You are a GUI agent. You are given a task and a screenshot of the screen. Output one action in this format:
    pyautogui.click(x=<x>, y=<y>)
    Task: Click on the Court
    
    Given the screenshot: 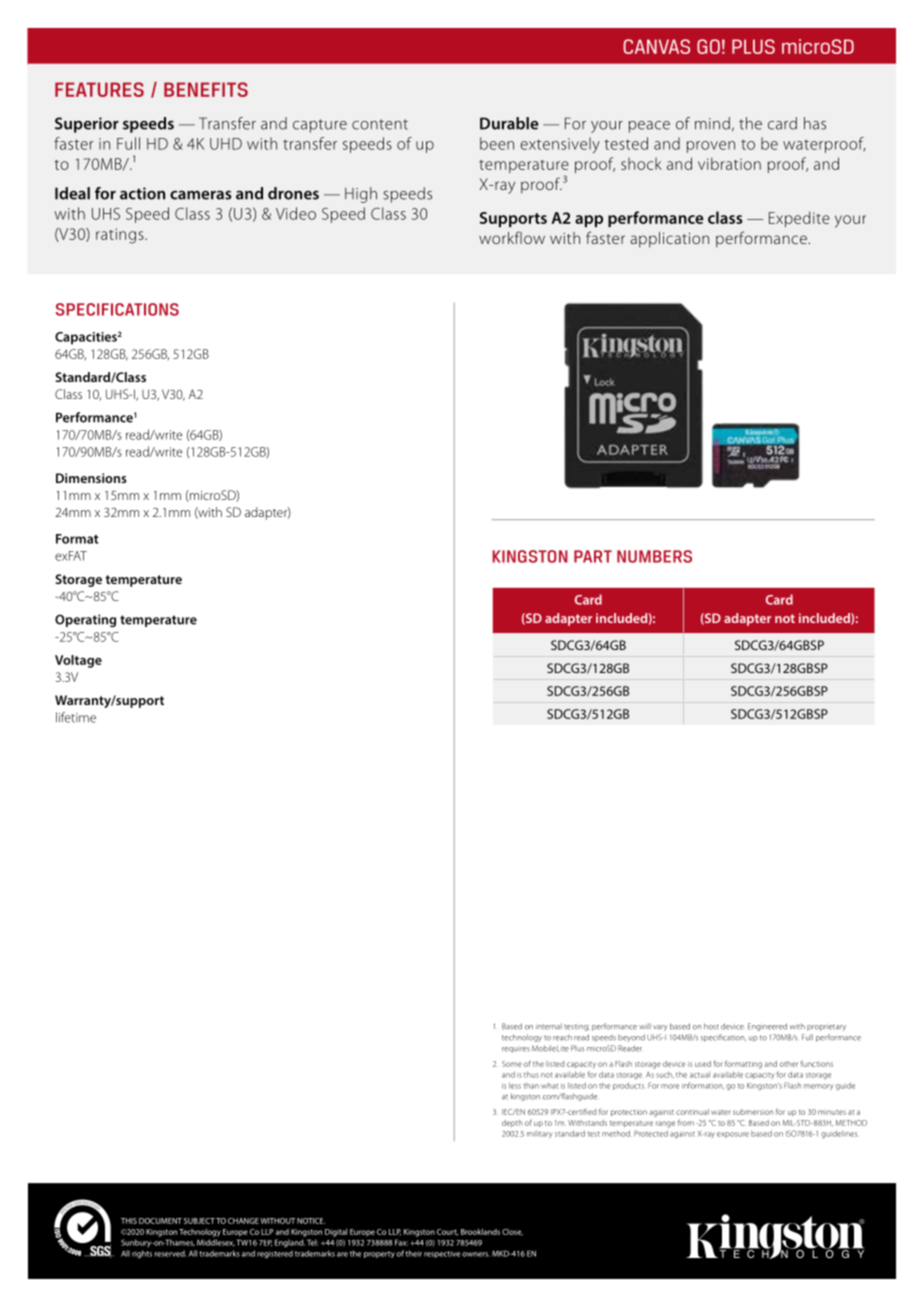 What is the action you would take?
    pyautogui.click(x=447, y=1232)
